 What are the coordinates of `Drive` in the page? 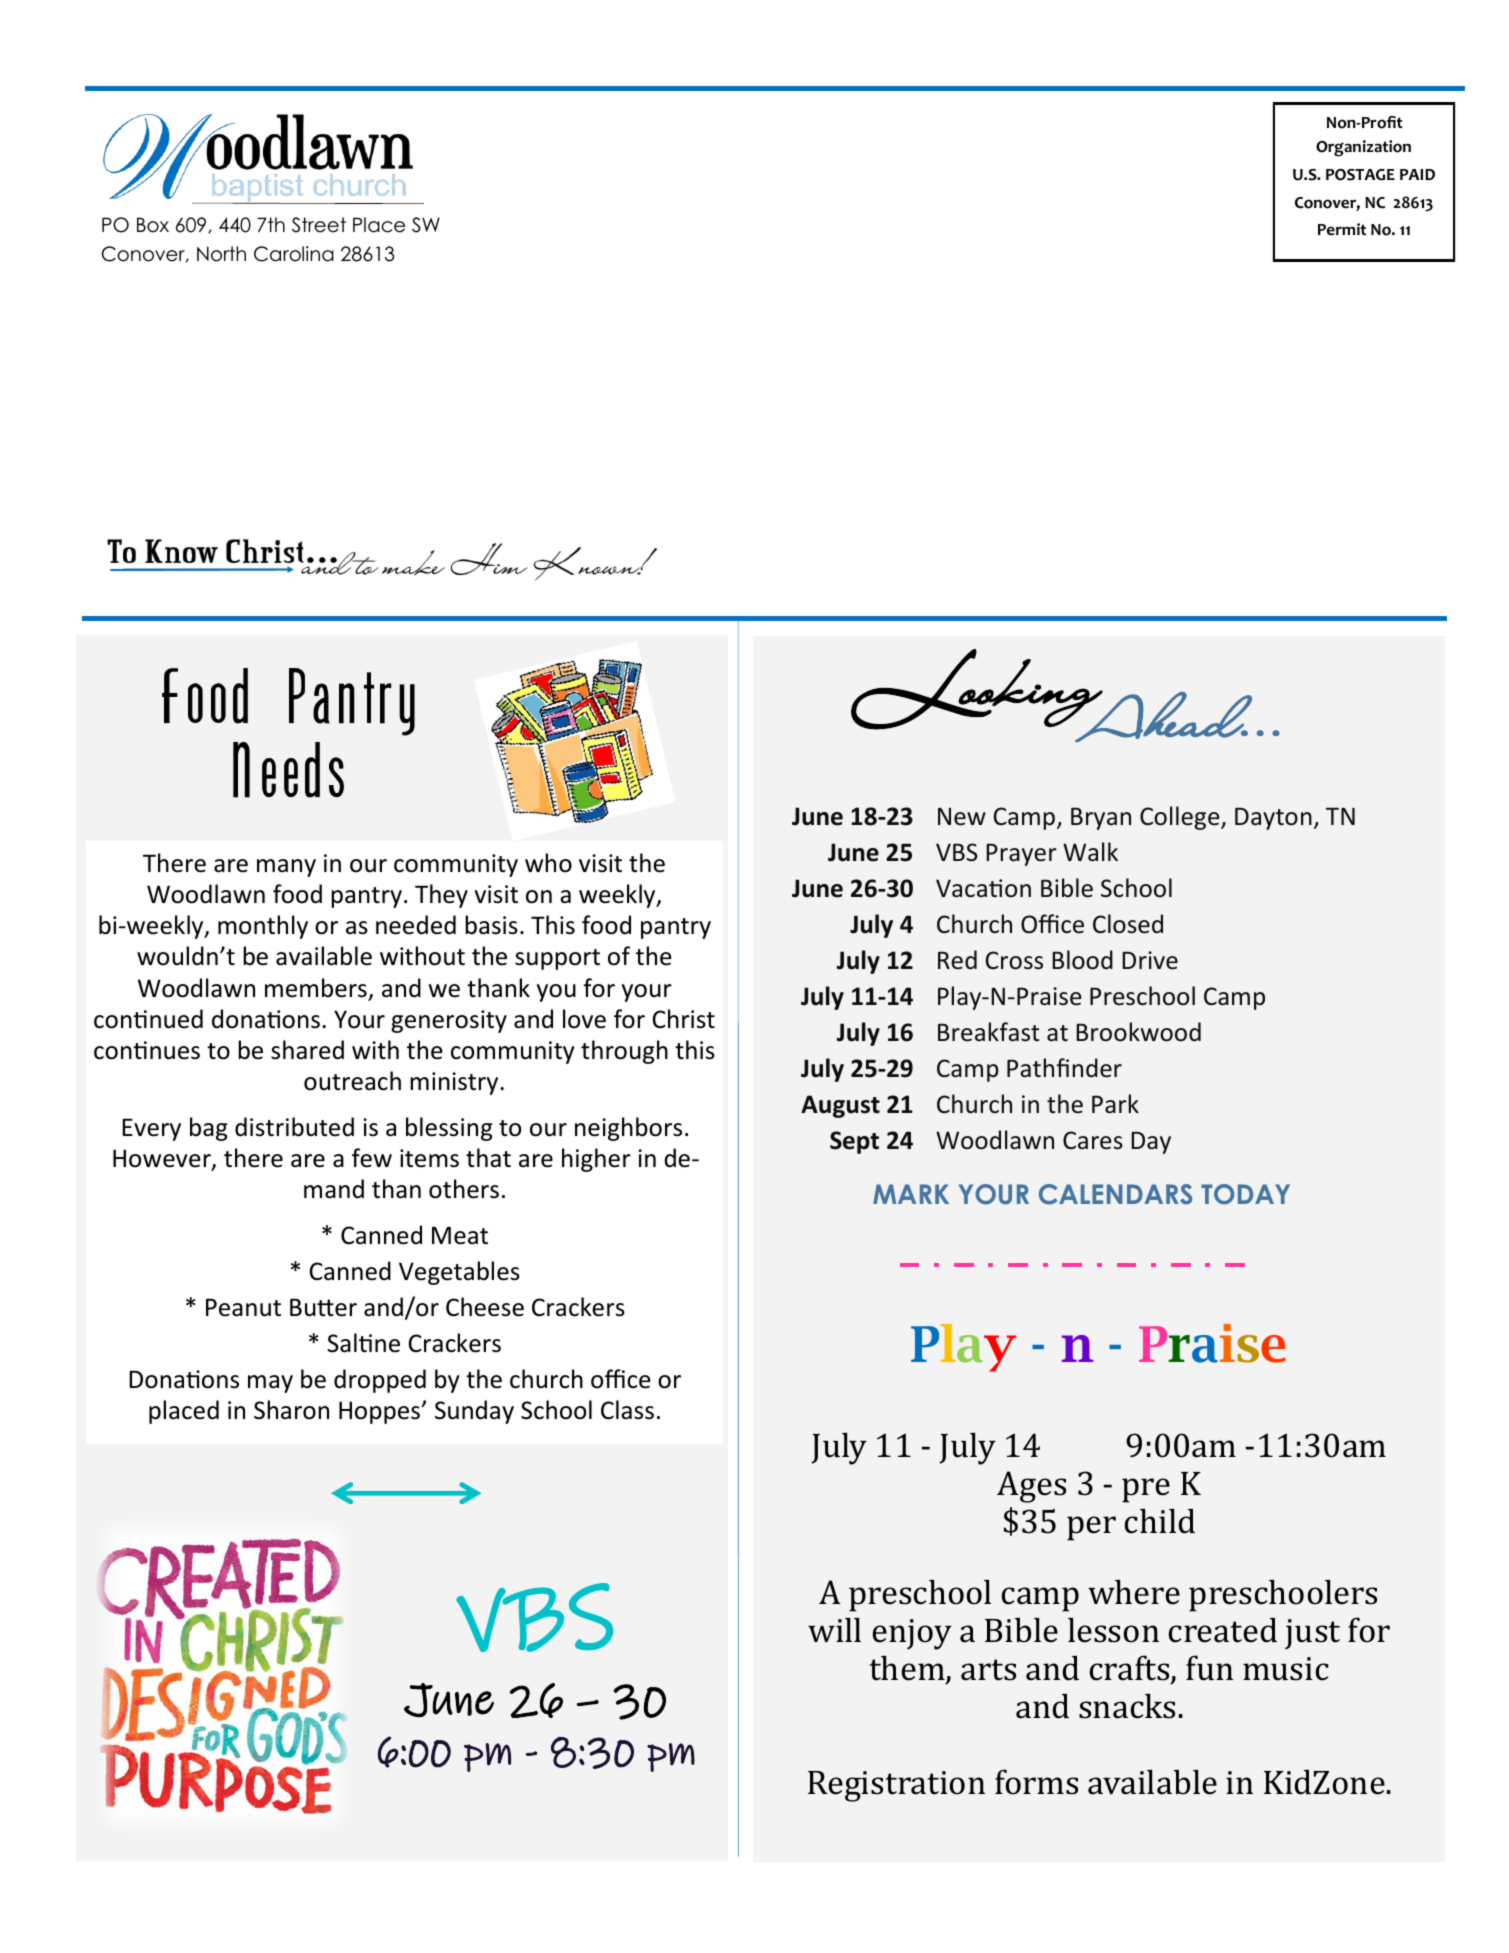 It's located at (1150, 960).
